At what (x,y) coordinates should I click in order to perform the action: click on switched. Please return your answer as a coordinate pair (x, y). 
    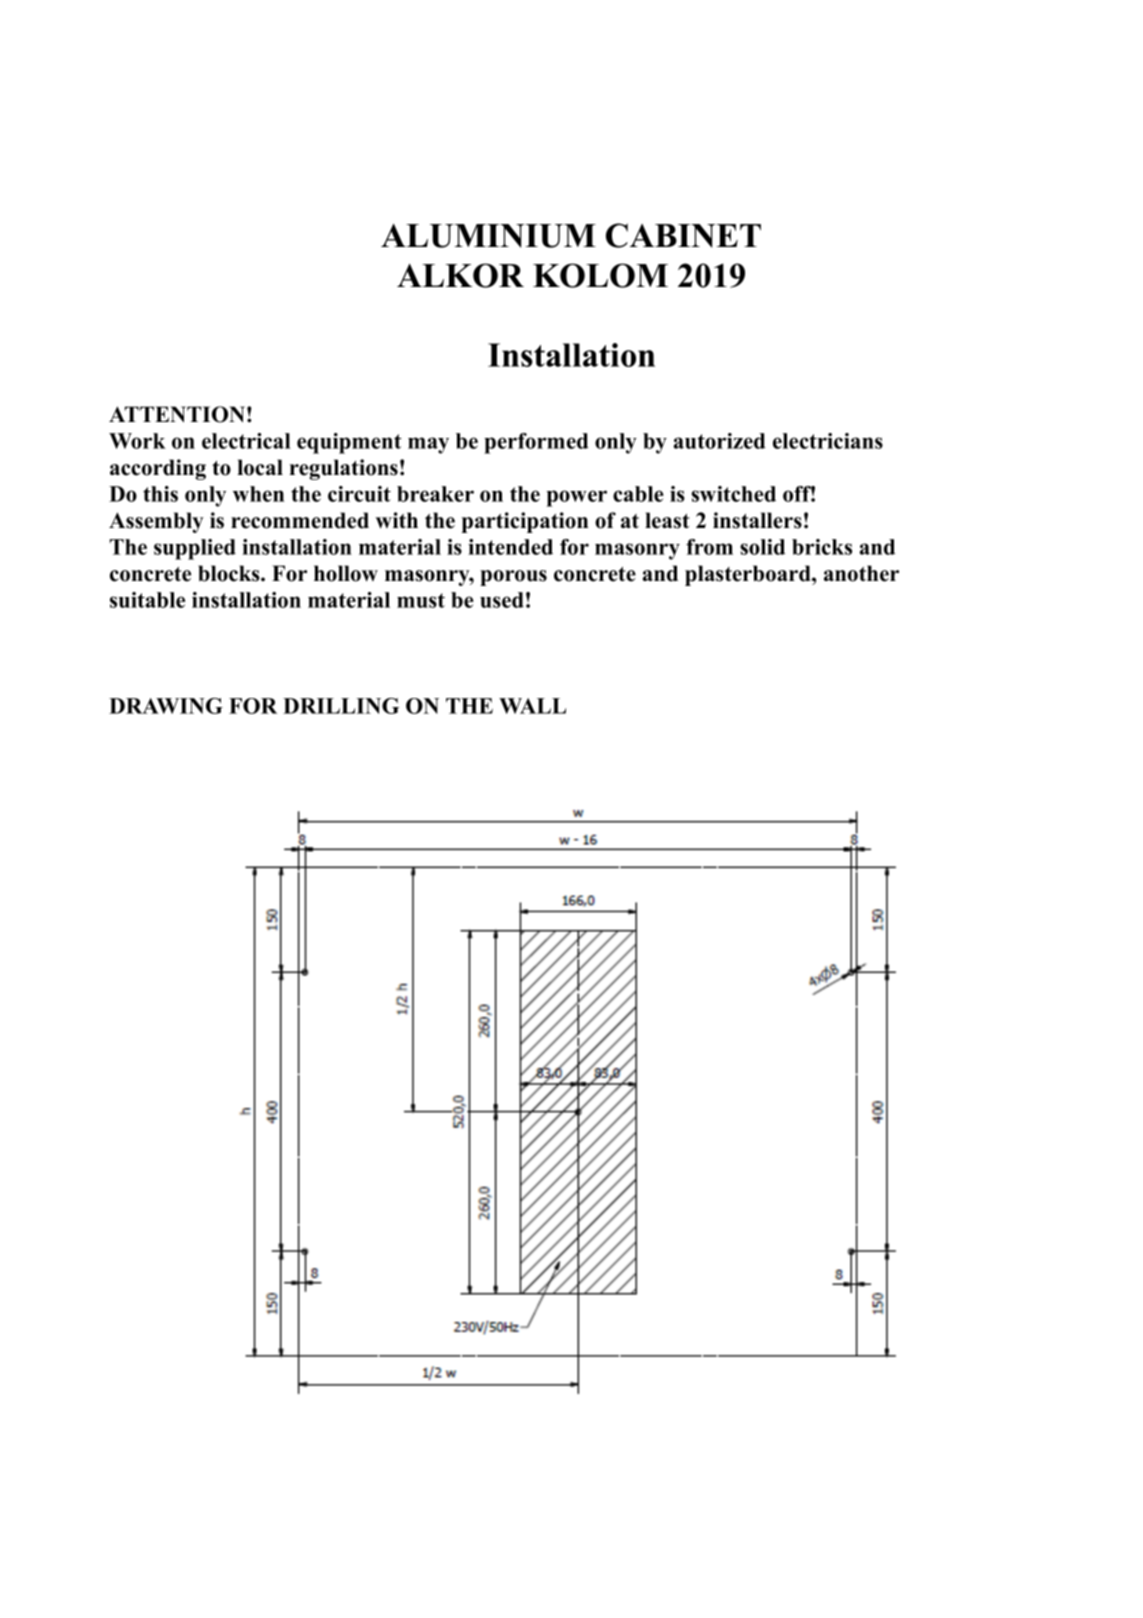
    Looking at the image, I should click on (734, 494).
